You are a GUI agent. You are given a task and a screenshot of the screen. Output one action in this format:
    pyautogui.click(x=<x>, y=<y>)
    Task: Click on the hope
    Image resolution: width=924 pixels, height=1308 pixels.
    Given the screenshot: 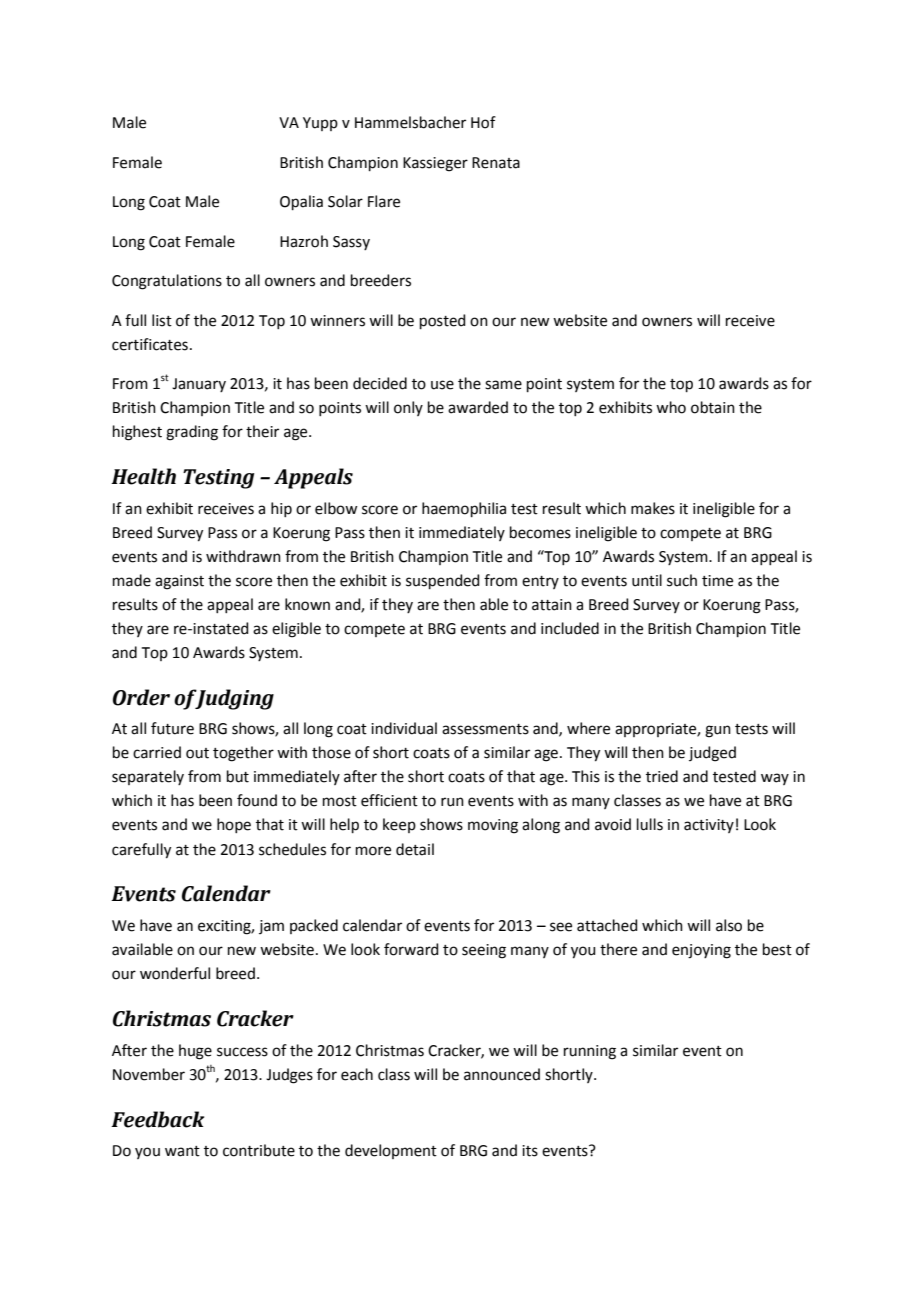 What is the action you would take?
    pyautogui.click(x=234, y=825)
